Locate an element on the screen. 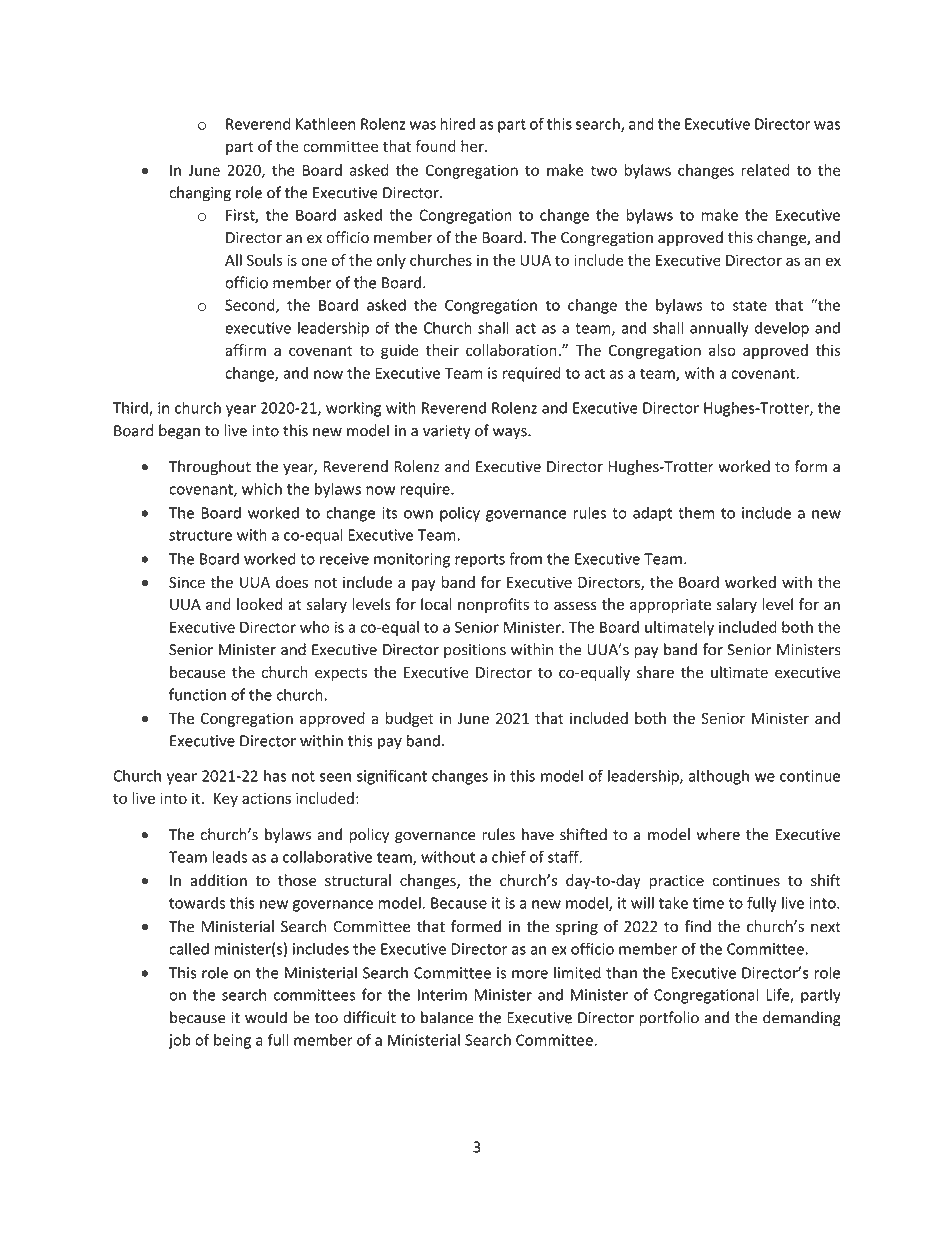  related is located at coordinates (766, 170).
